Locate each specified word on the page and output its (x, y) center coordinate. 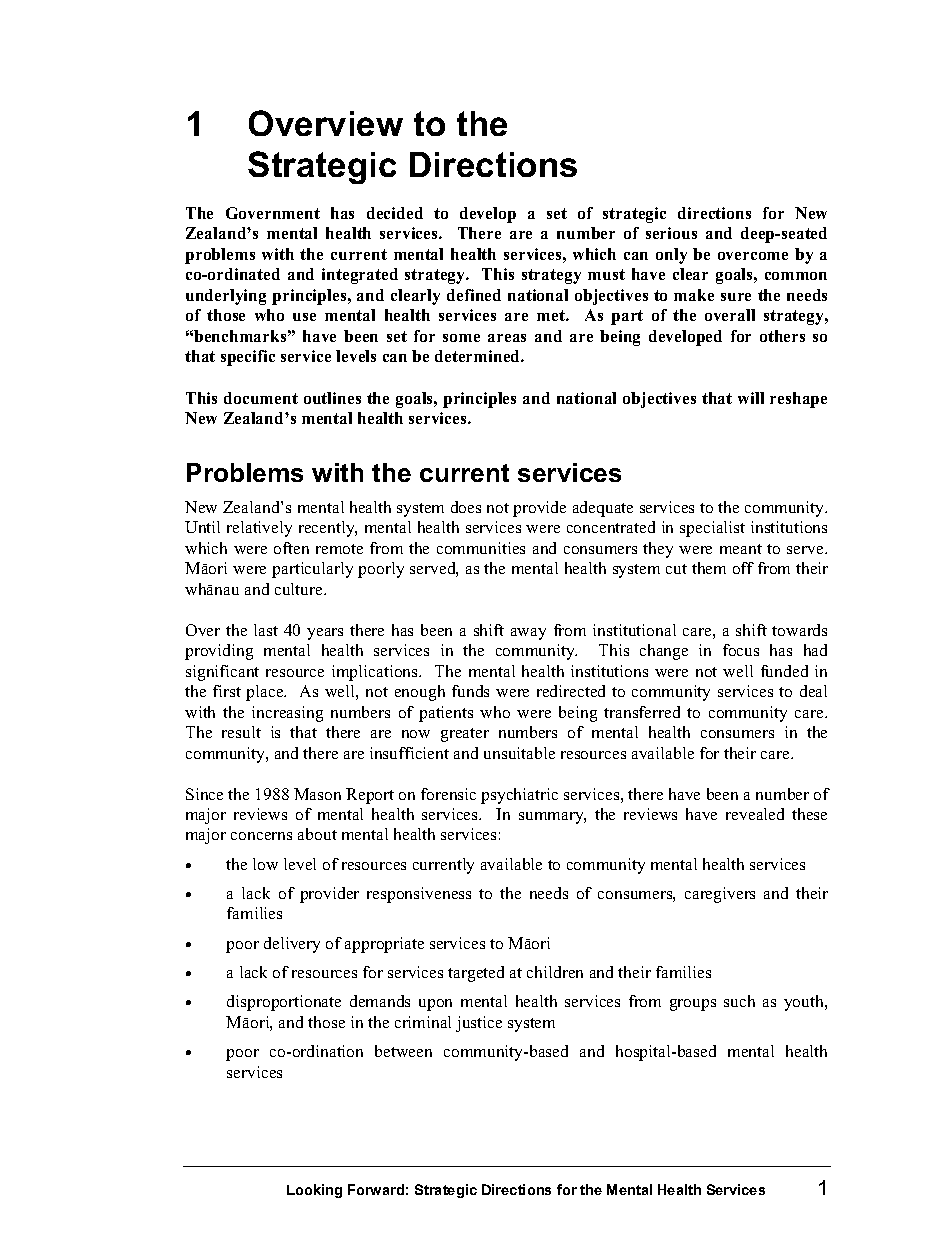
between (403, 1051)
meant (741, 549)
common (796, 276)
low (265, 864)
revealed (755, 814)
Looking (314, 1191)
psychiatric (519, 796)
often (291, 548)
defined (474, 295)
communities (481, 548)
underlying (226, 297)
